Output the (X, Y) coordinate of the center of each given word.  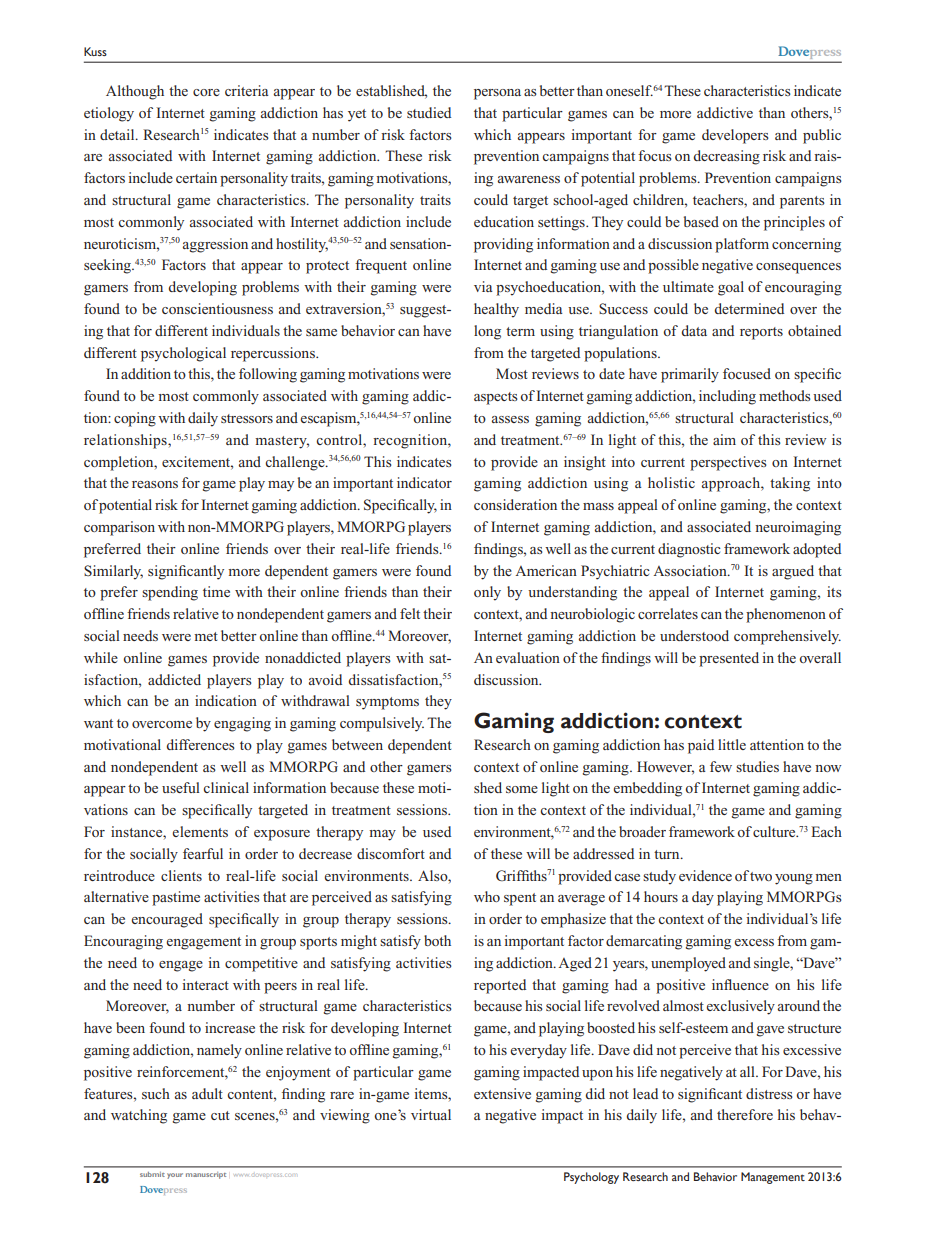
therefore (745, 1114)
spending (170, 593)
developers (735, 136)
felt (410, 613)
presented (729, 659)
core (206, 92)
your (175, 1176)
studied (429, 112)
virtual (431, 1114)
